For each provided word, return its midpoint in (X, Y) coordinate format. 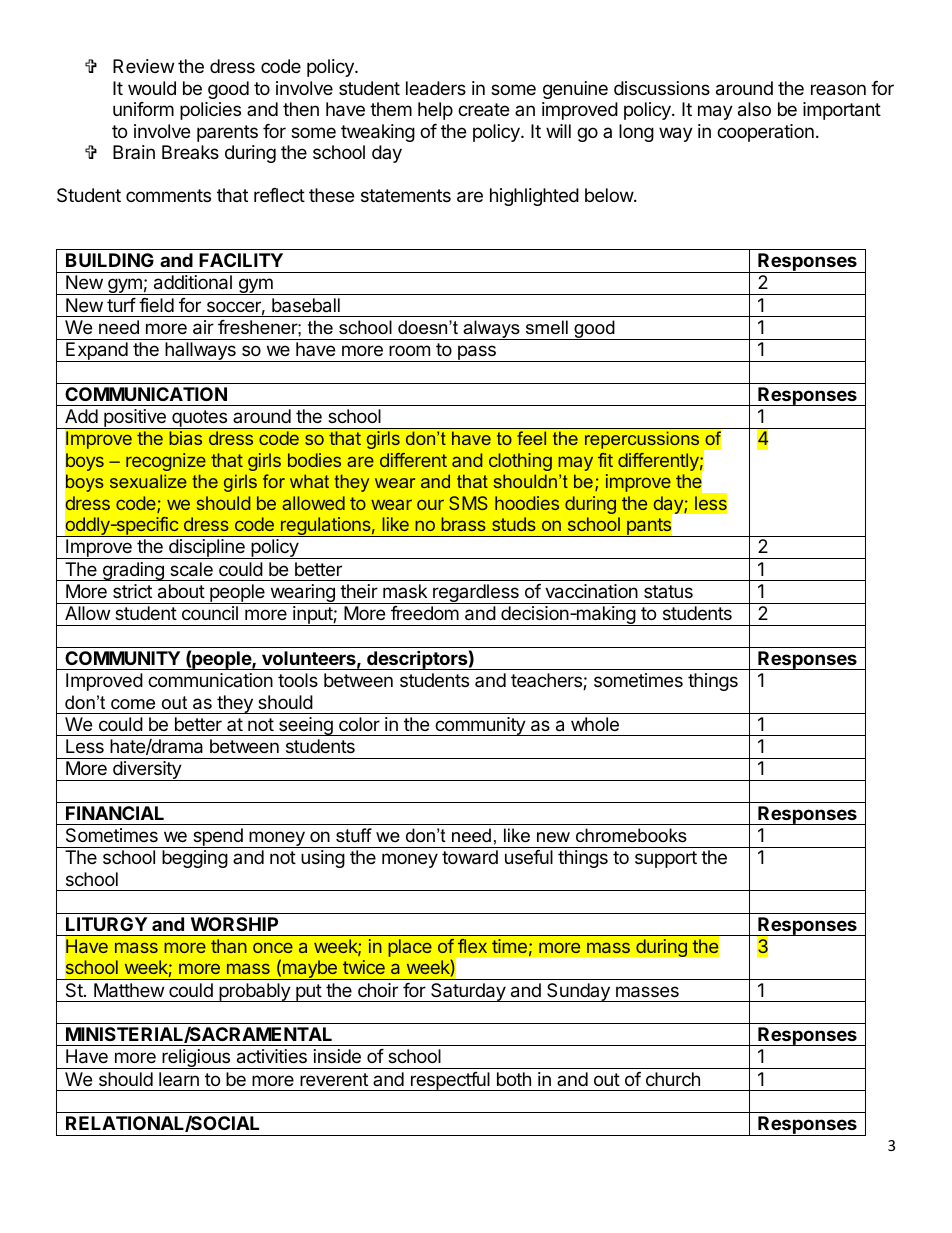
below (610, 195)
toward (470, 857)
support (666, 859)
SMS (468, 503)
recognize (166, 462)
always (491, 330)
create (483, 109)
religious (196, 1059)
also (754, 109)
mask (405, 591)
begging (195, 859)
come (133, 704)
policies (210, 111)
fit (605, 460)
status (668, 591)
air (203, 327)
